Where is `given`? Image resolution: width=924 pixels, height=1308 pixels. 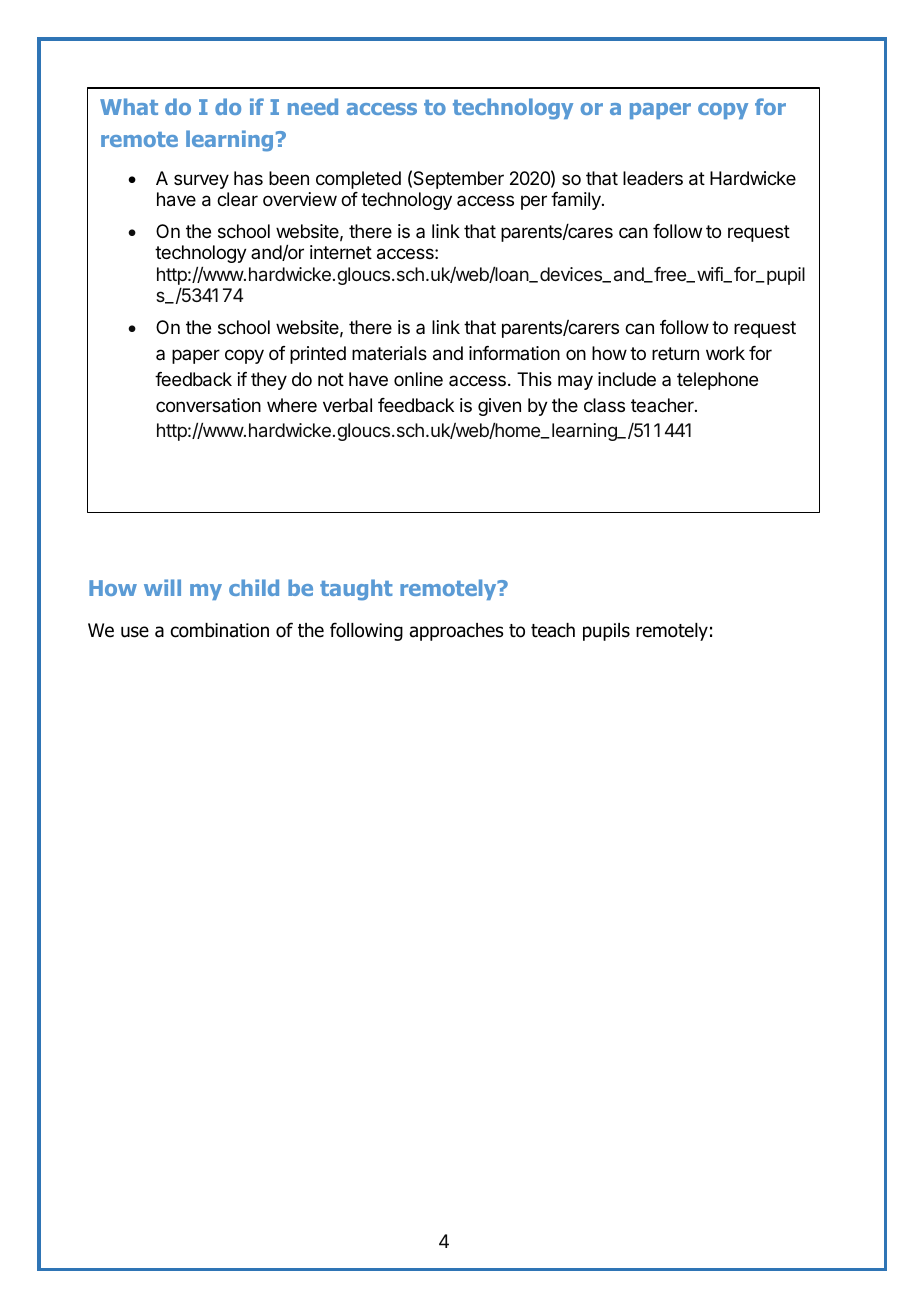
given is located at coordinates (499, 407).
